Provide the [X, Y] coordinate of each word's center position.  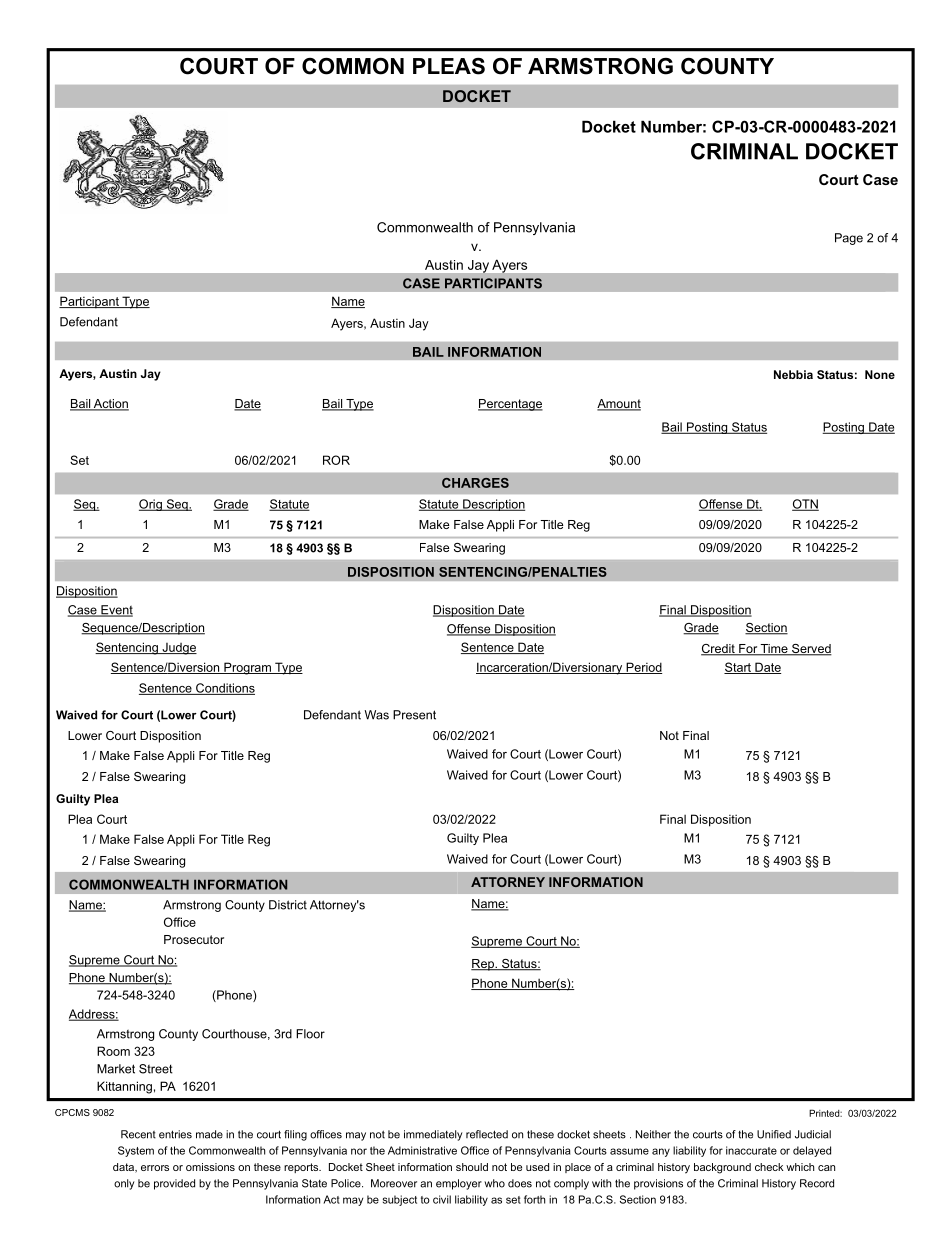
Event [116, 611]
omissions [210, 1167]
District [288, 905]
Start [738, 668]
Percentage [510, 405]
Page [849, 239]
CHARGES [475, 483]
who [494, 1183]
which [800, 1167]
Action [110, 405]
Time [774, 650]
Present [414, 715]
